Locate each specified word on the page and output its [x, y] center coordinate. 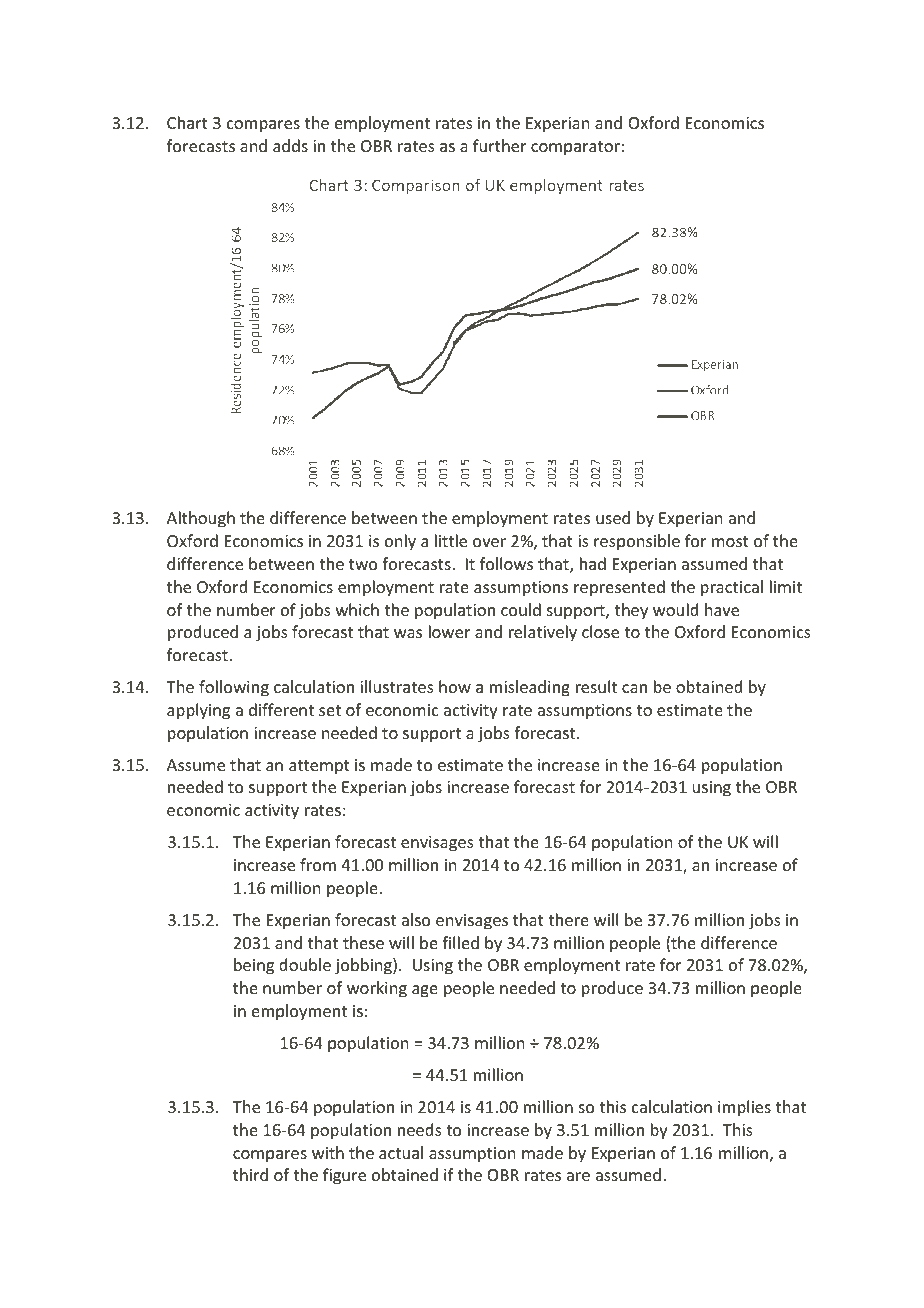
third [250, 1174]
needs [420, 1129]
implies [744, 1108]
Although [201, 519]
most [730, 541]
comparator [575, 148]
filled [460, 942]
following [234, 688]
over [489, 542]
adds [290, 145]
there [568, 919]
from [318, 864]
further [499, 145]
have [722, 609]
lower [449, 631]
